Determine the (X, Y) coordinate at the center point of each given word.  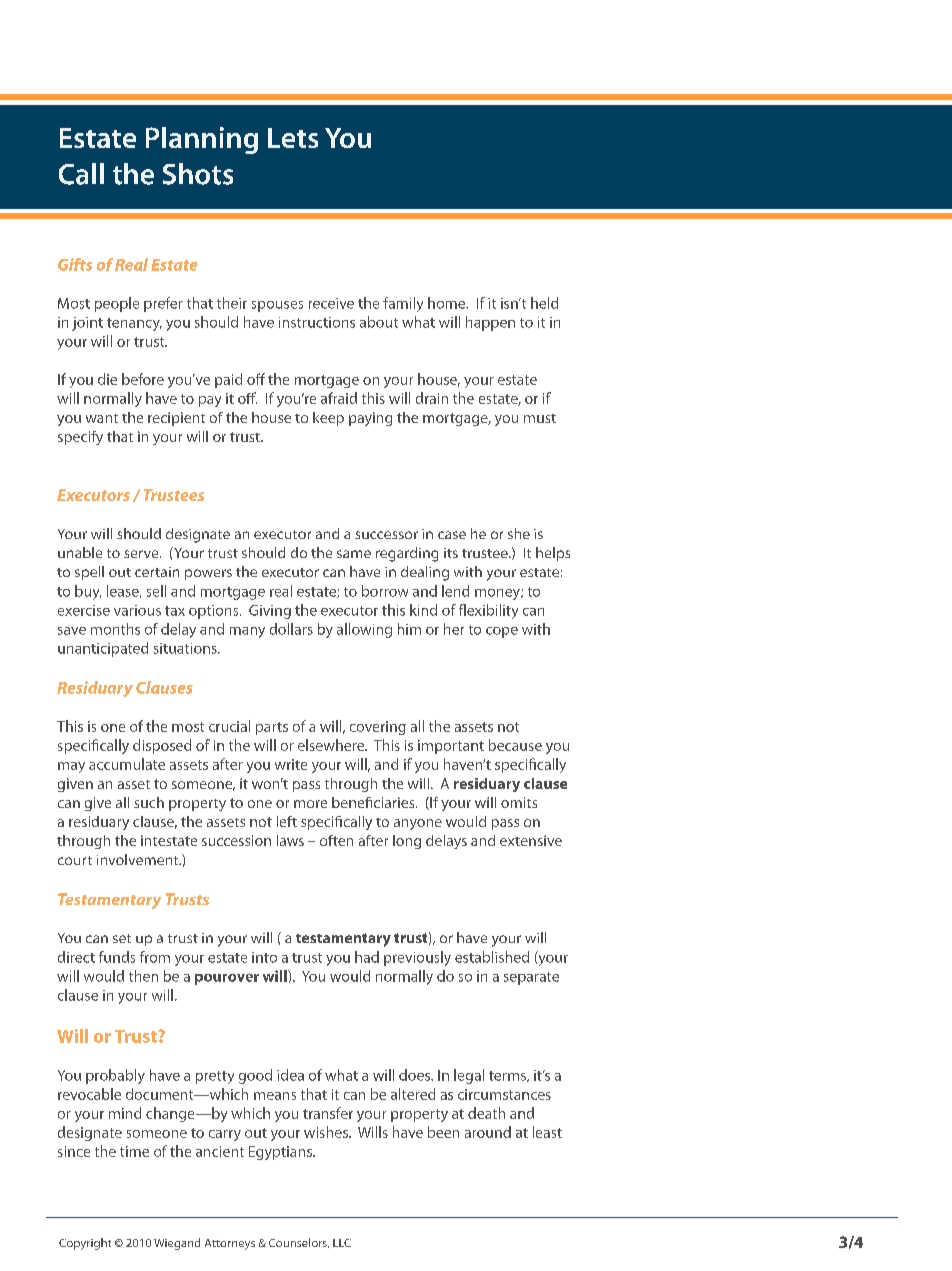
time (134, 1151)
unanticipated (103, 649)
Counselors (299, 1243)
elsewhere (332, 745)
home (448, 303)
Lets (293, 138)
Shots (198, 174)
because (515, 745)
